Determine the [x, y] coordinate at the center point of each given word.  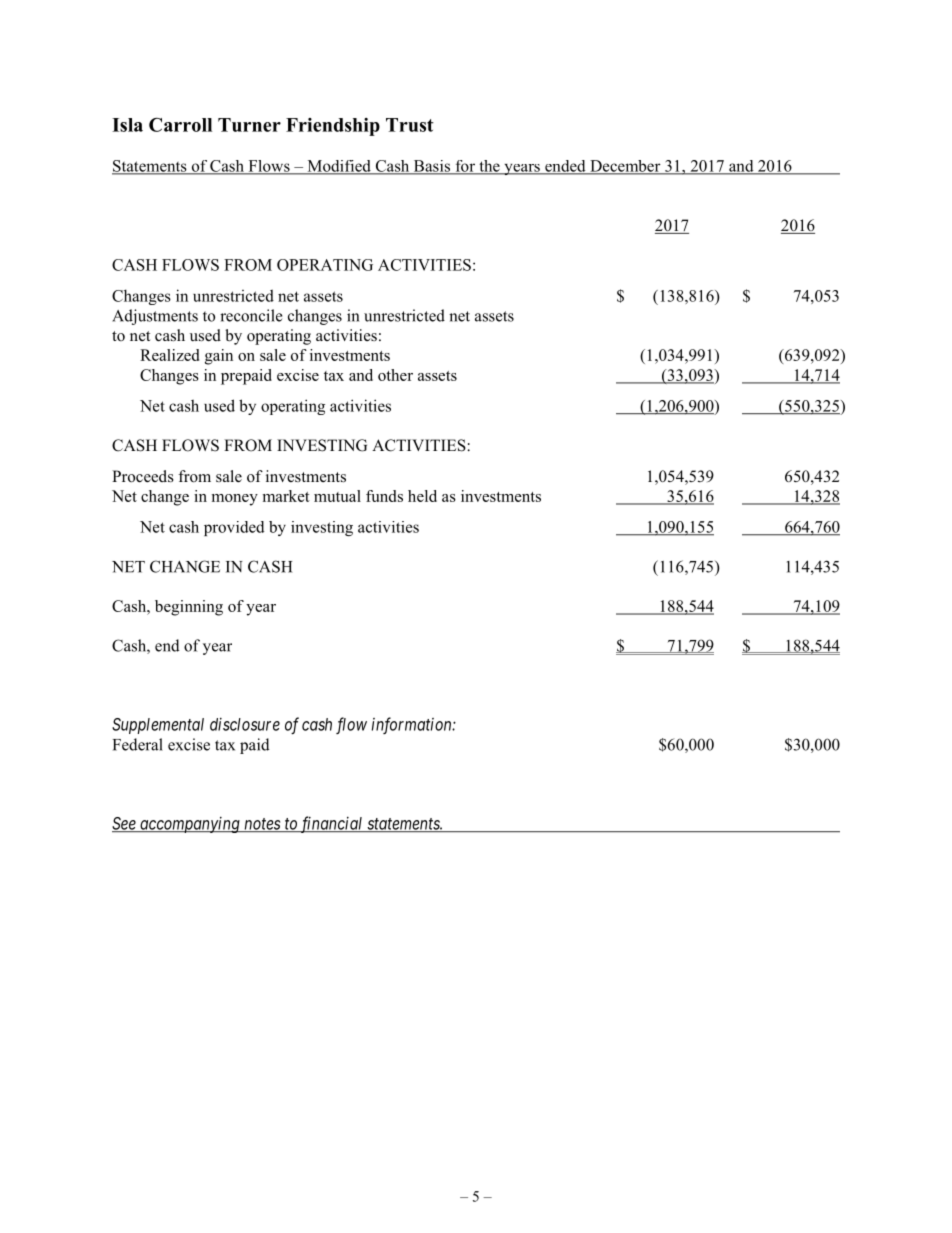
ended [565, 167]
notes [262, 825]
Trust [410, 125]
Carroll [180, 125]
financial [332, 824]
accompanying [190, 825]
